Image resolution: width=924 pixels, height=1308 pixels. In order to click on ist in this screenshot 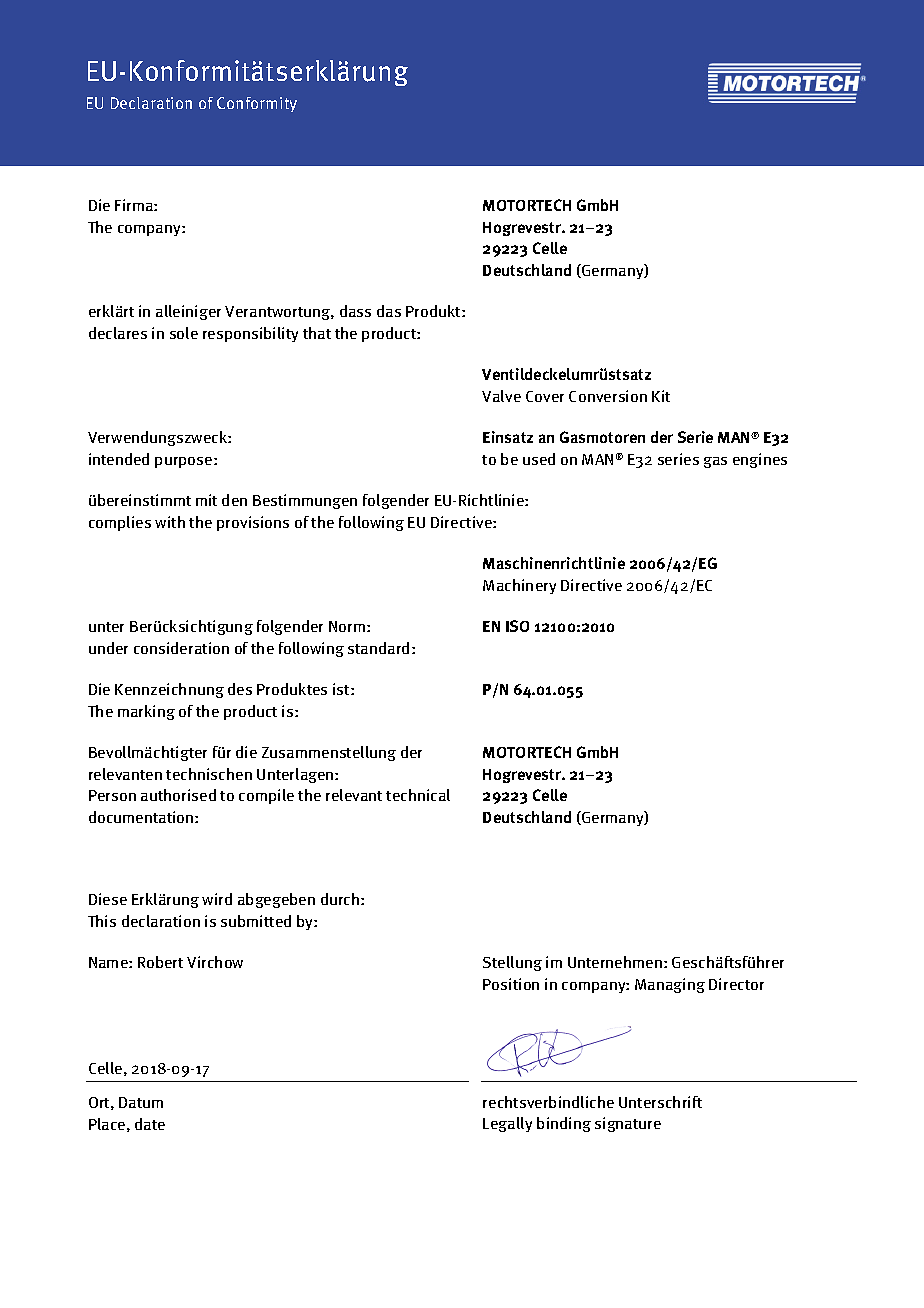, I will do `click(342, 689)`.
